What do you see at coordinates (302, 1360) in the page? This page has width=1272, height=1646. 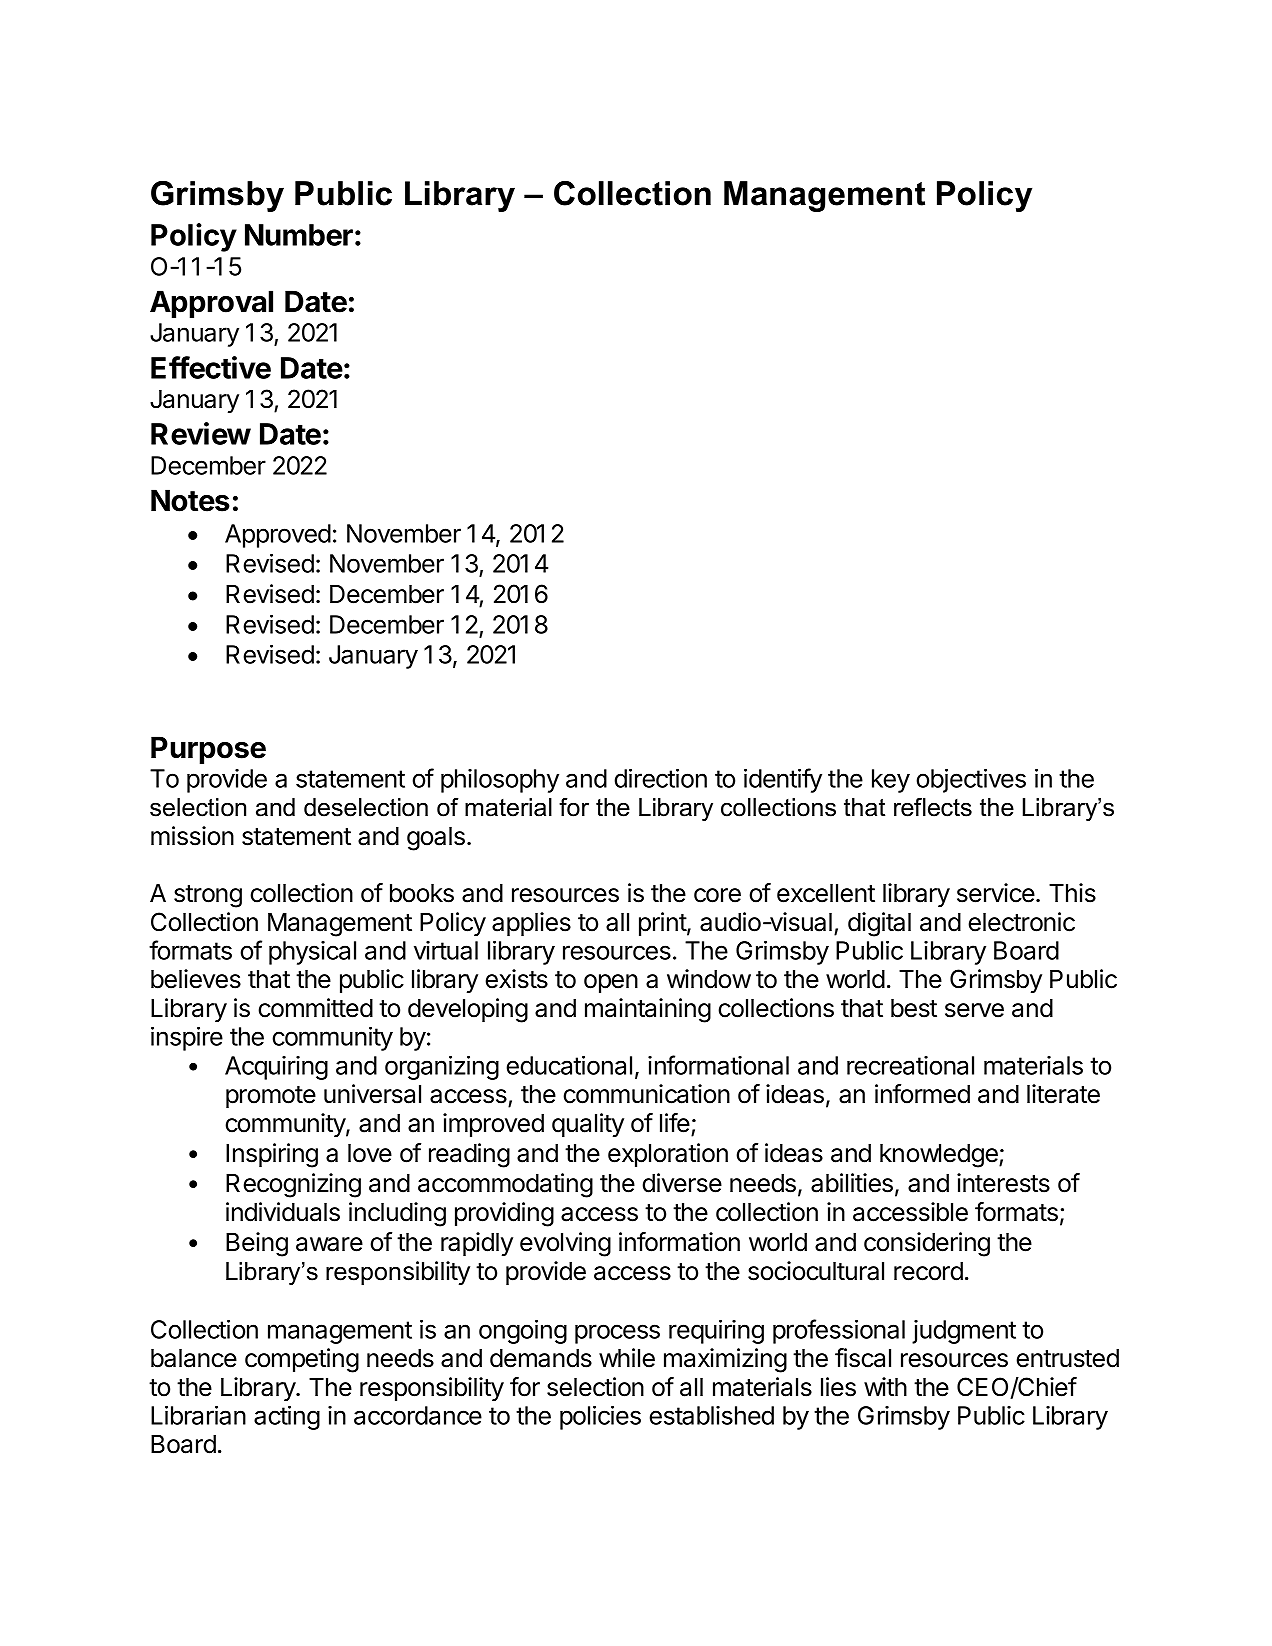 I see `competing` at bounding box center [302, 1360].
